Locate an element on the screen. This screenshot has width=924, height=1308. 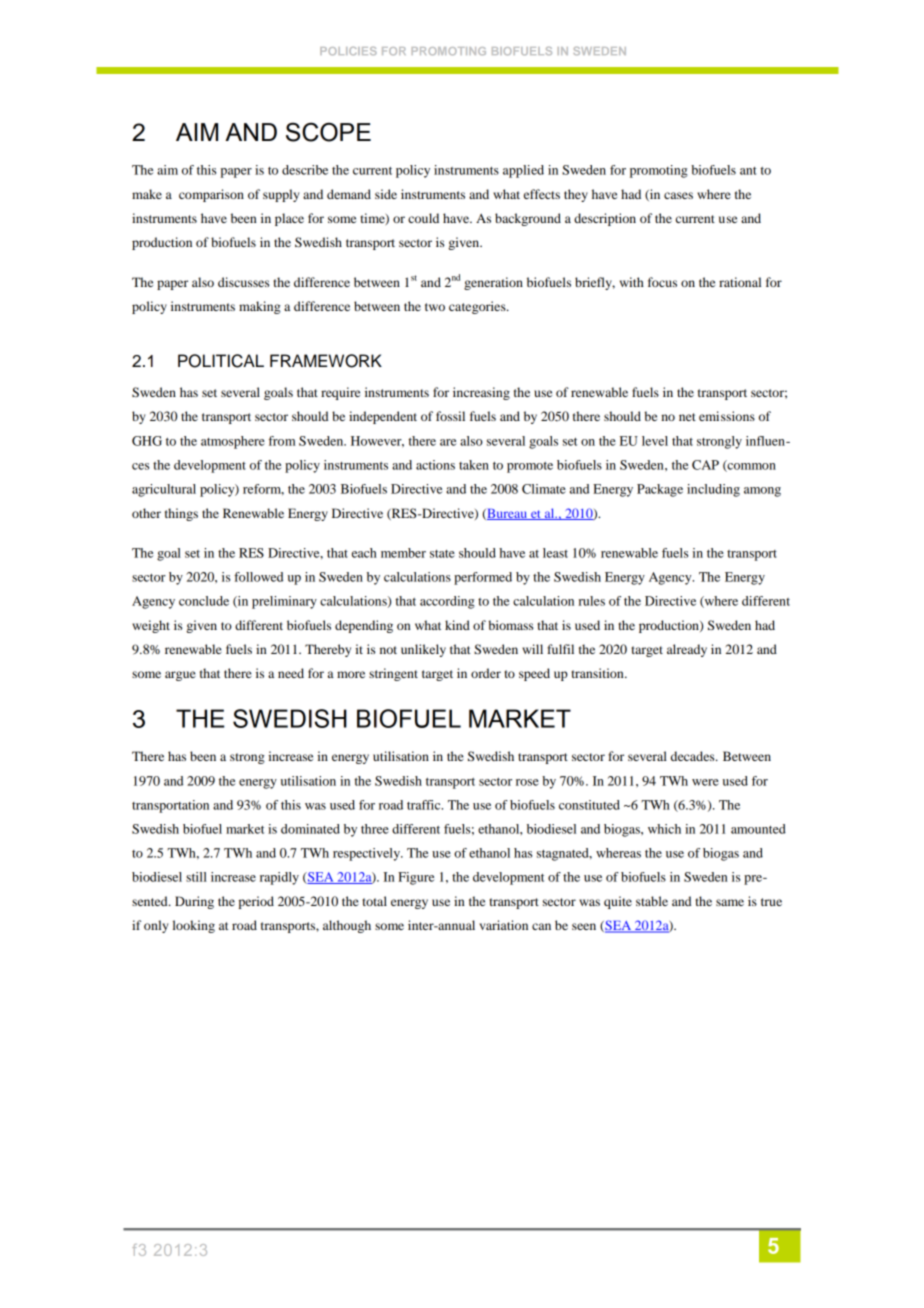
POLICIES is located at coordinates (348, 51).
